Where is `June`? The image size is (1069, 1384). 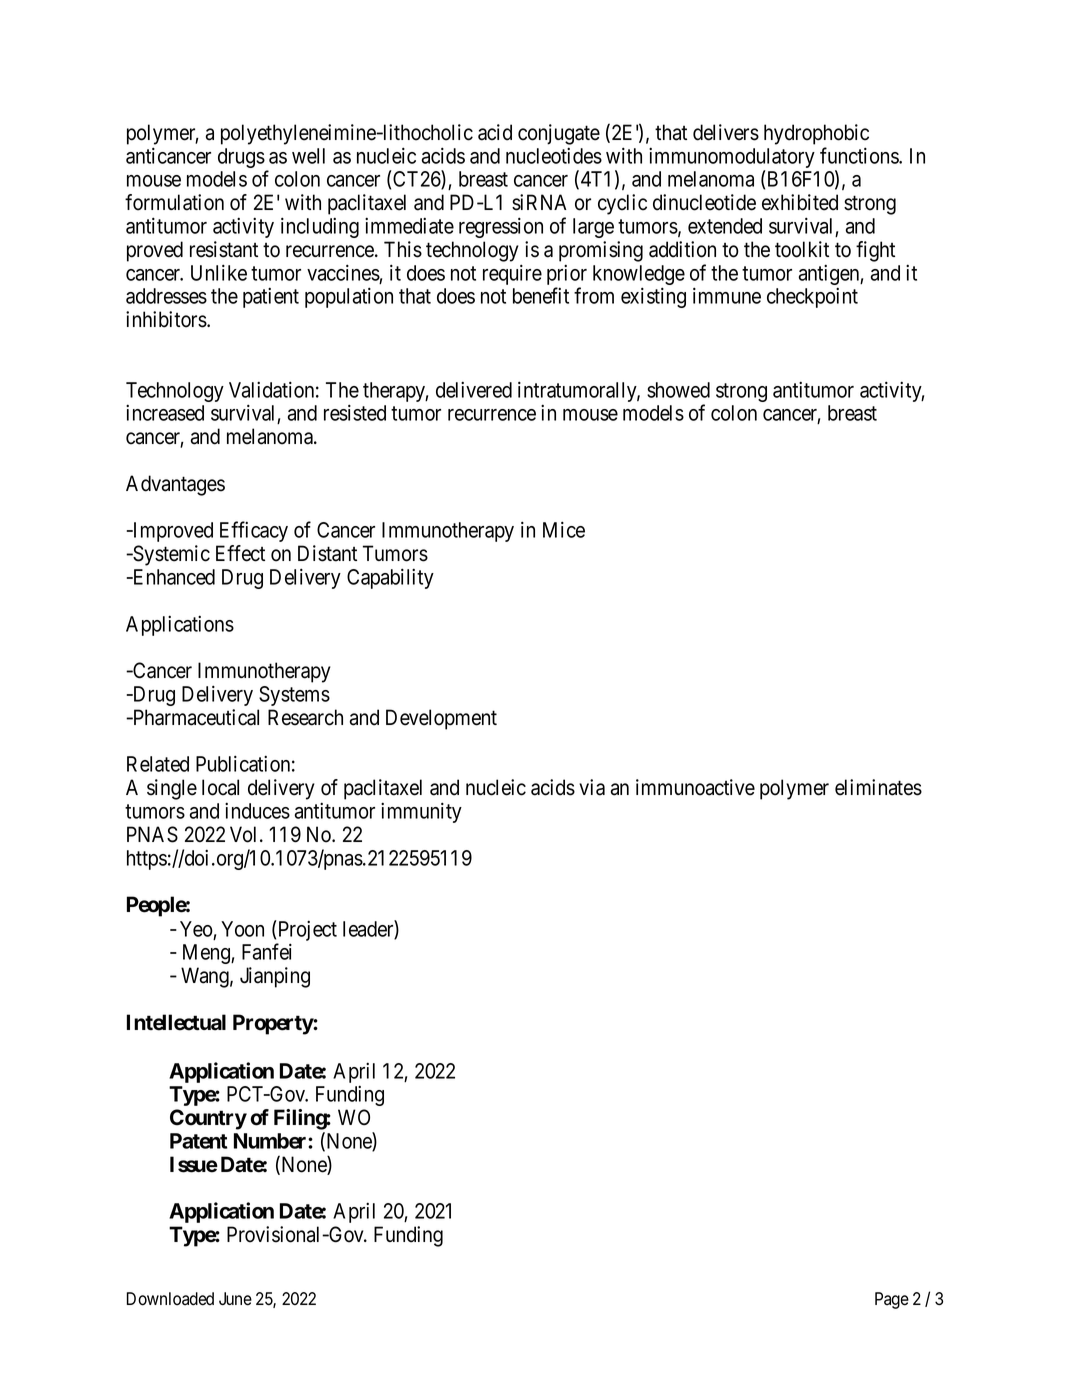
June is located at coordinates (235, 1299).
